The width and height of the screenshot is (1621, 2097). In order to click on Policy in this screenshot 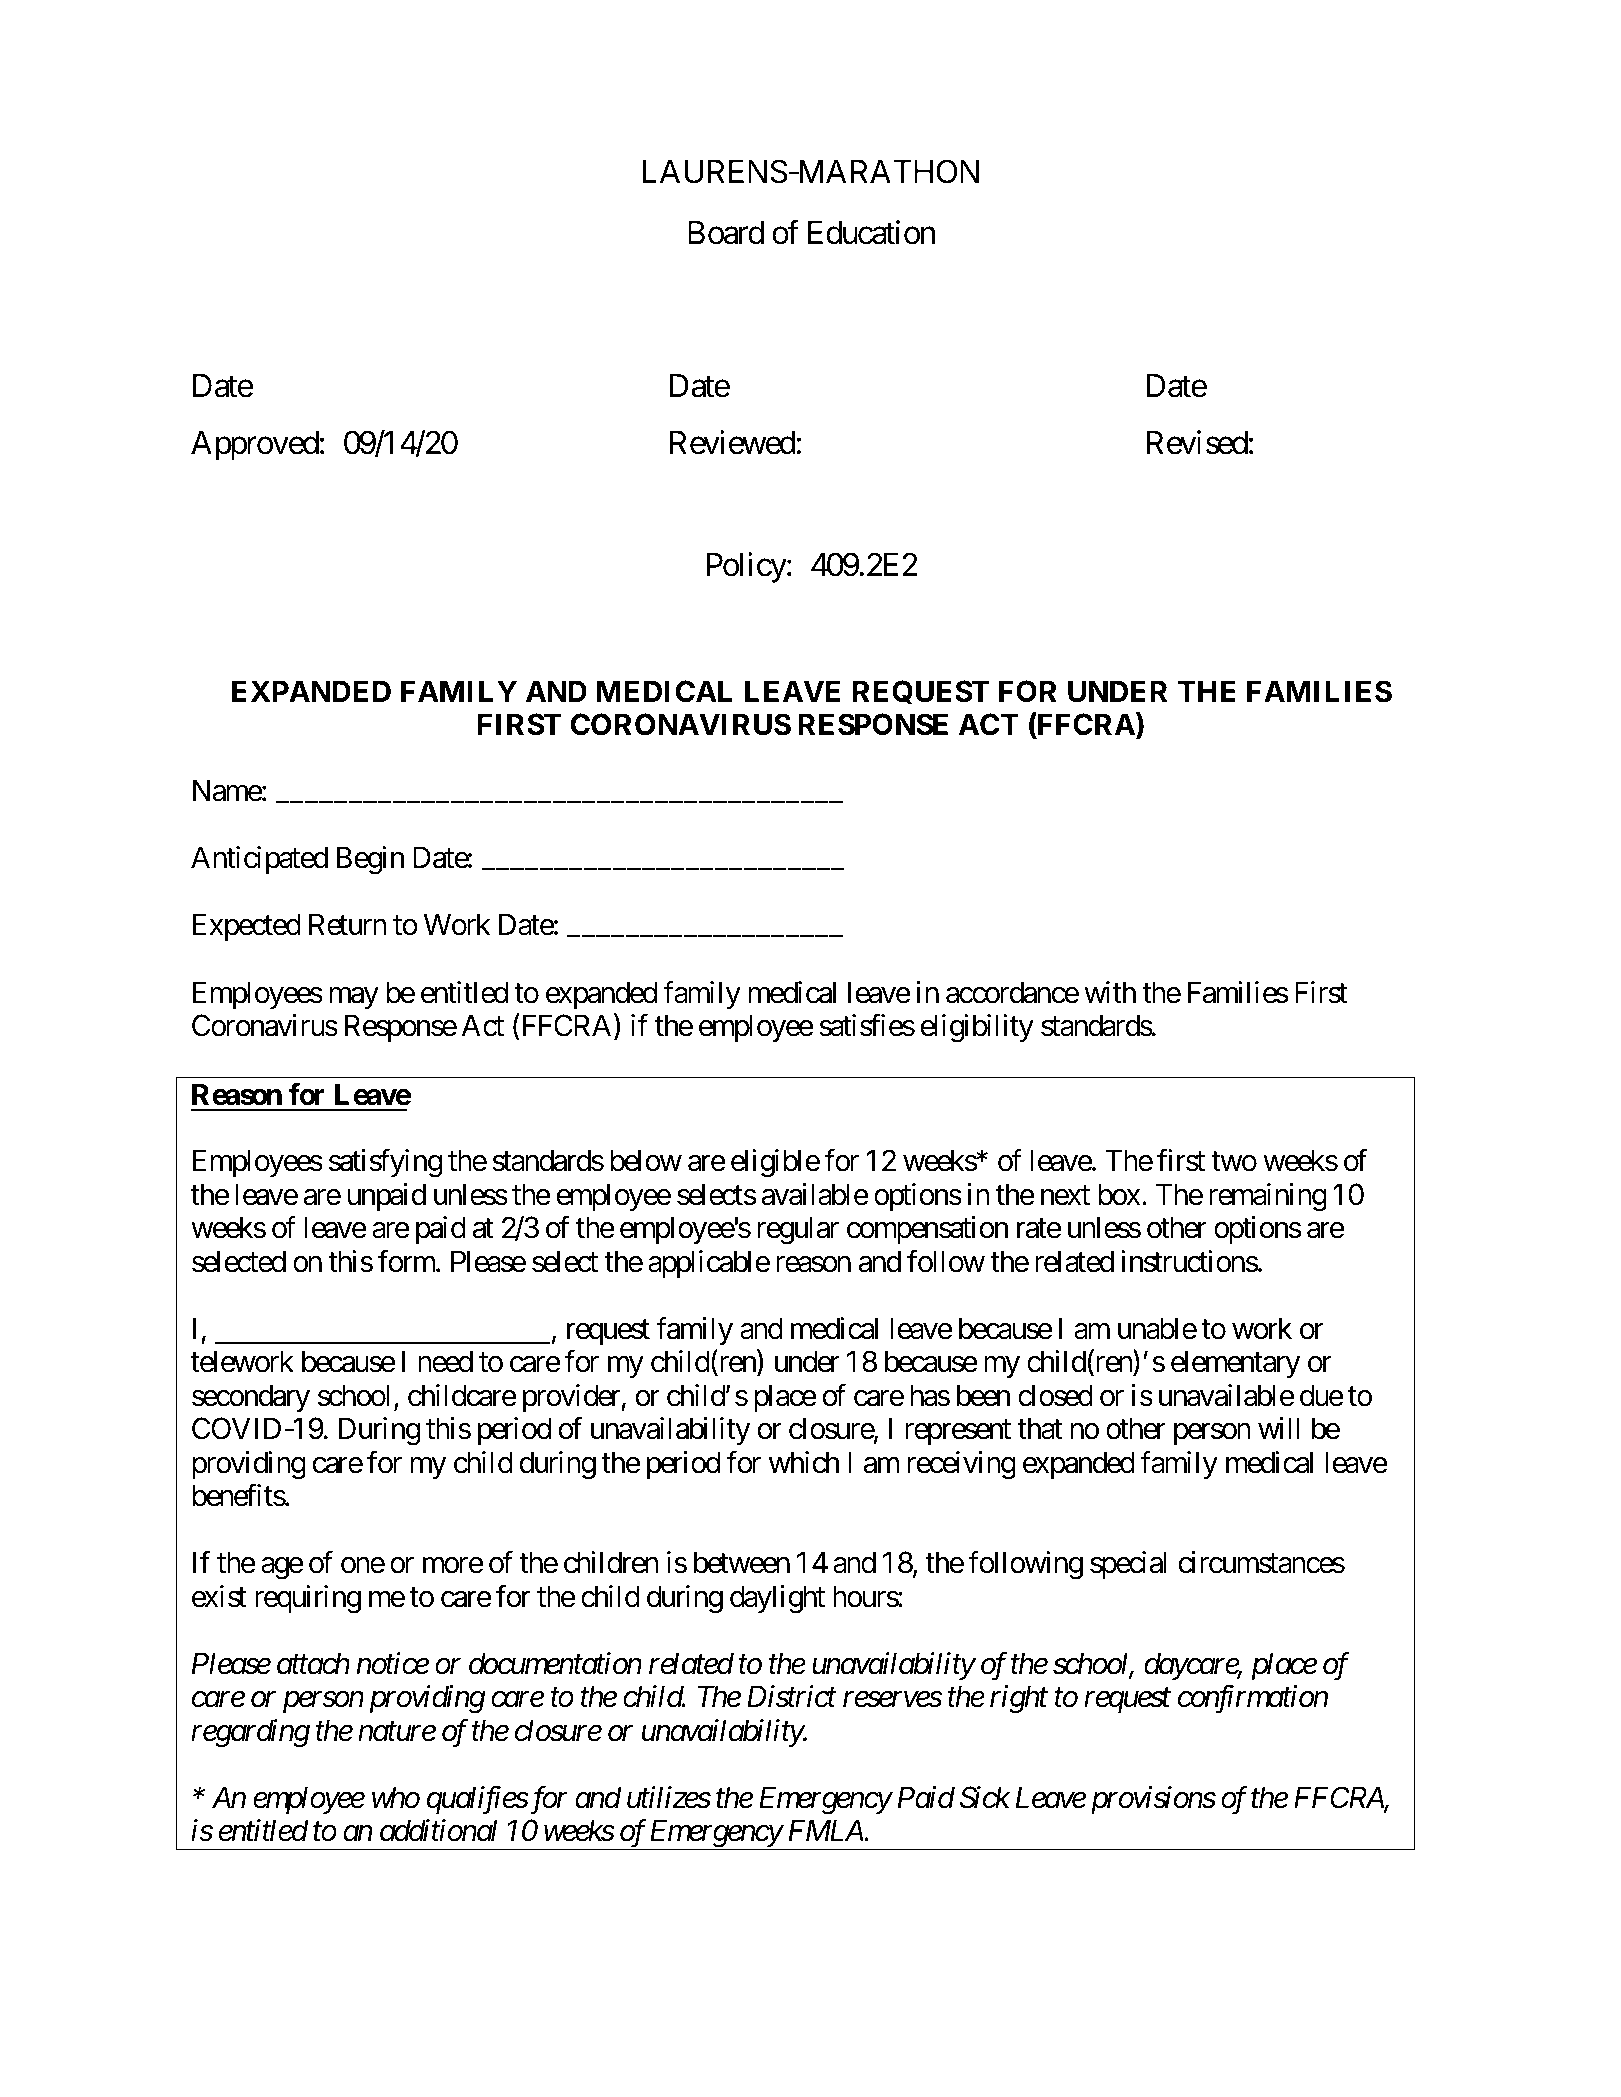, I will do `click(746, 567)`.
